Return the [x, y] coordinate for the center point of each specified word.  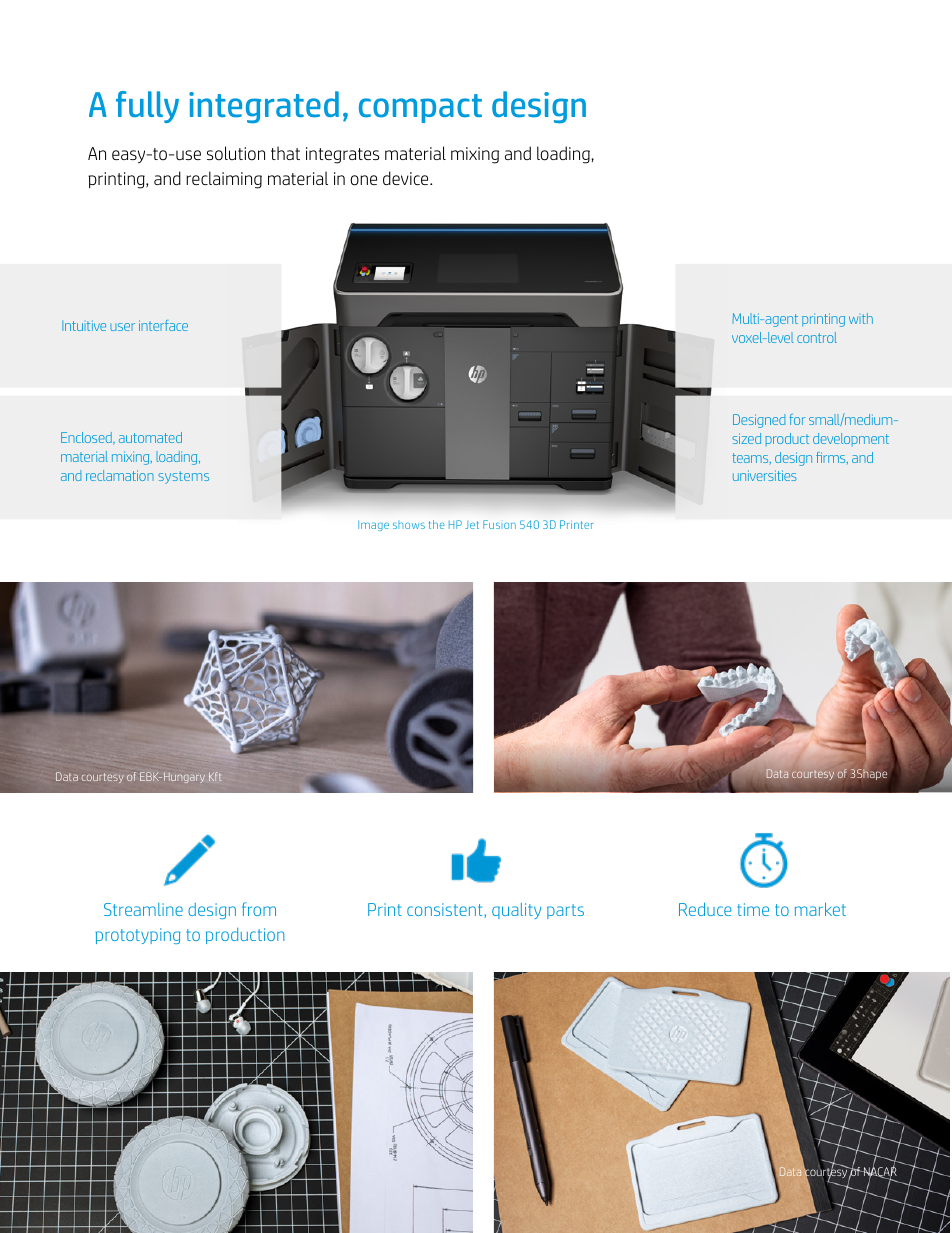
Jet [472, 525]
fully [147, 107]
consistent [446, 910]
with [861, 318]
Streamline [143, 909]
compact [420, 108]
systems [183, 477]
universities [765, 475]
